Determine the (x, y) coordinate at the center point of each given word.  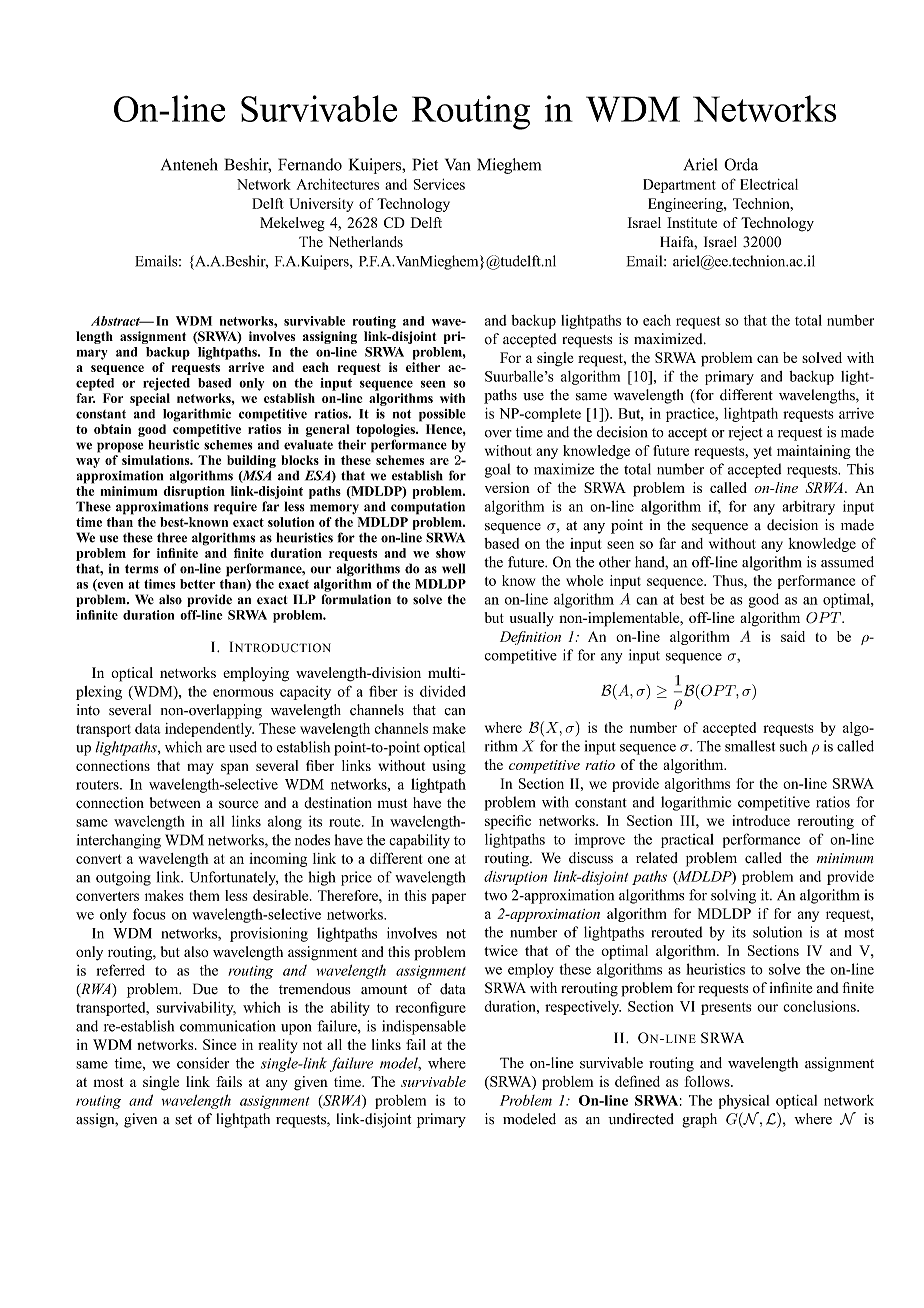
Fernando (310, 164)
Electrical (769, 184)
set (183, 1120)
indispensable (424, 1027)
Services (439, 184)
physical (744, 1102)
